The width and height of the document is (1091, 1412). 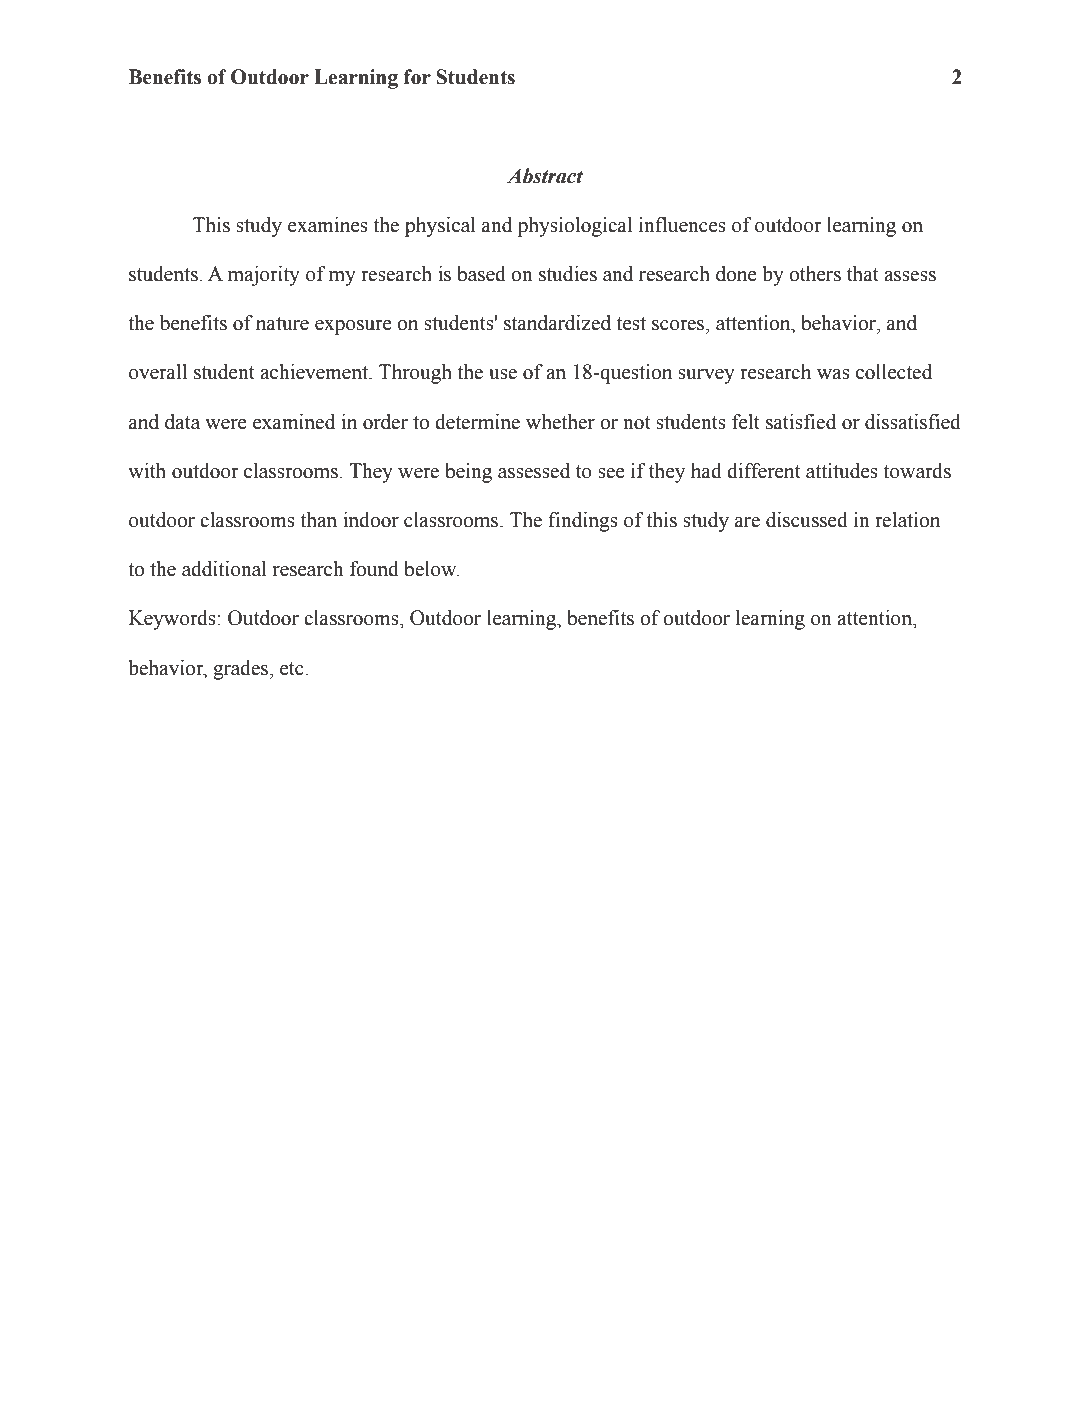 I want to click on influences, so click(x=682, y=225).
